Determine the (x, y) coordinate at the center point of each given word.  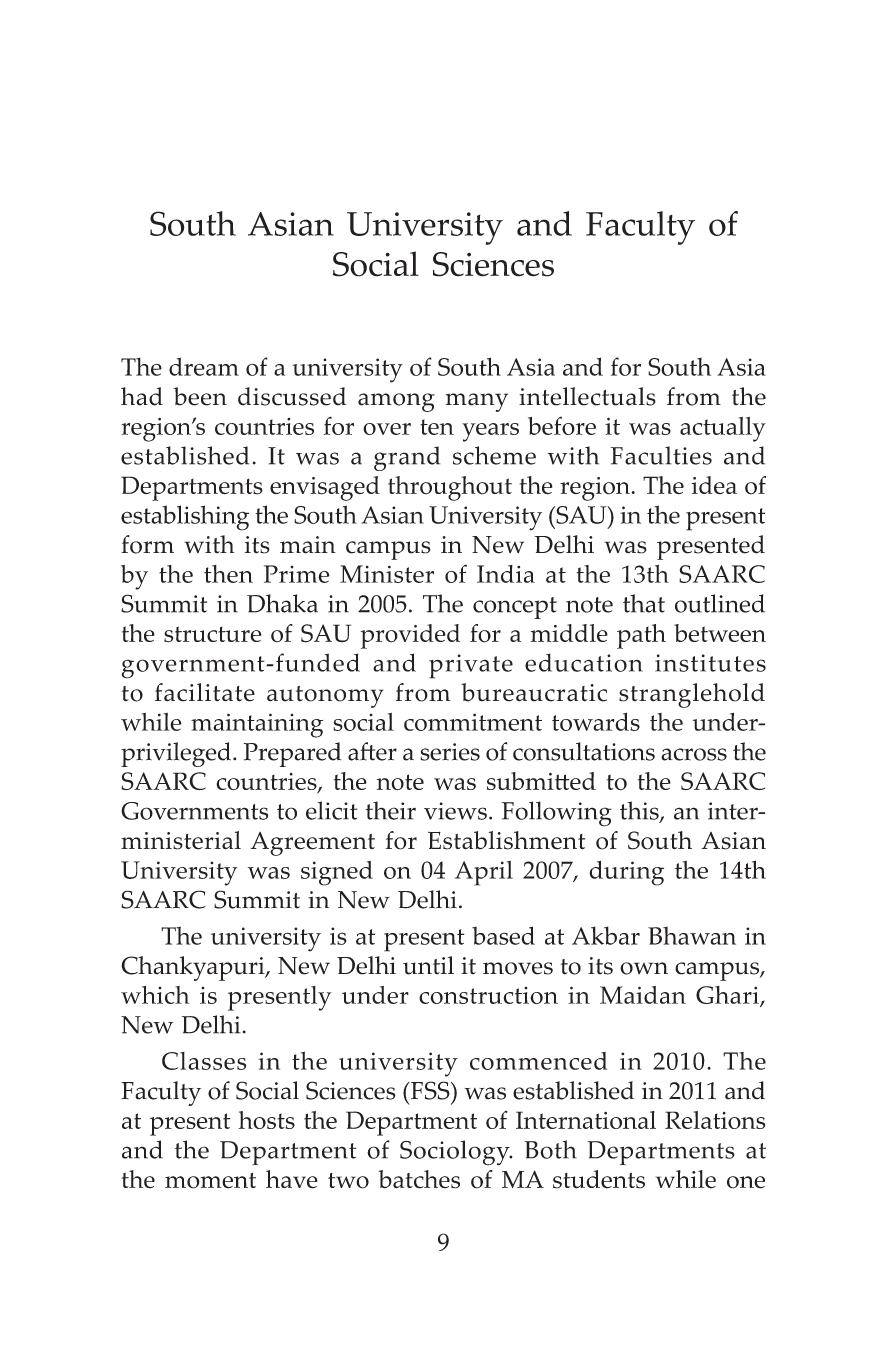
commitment (473, 722)
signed (337, 873)
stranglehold (692, 695)
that (644, 603)
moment (210, 1181)
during (626, 873)
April (484, 873)
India (506, 574)
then (228, 574)
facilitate (205, 692)
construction (488, 995)
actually (723, 429)
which (155, 995)
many (477, 402)
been (200, 396)
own (644, 968)
